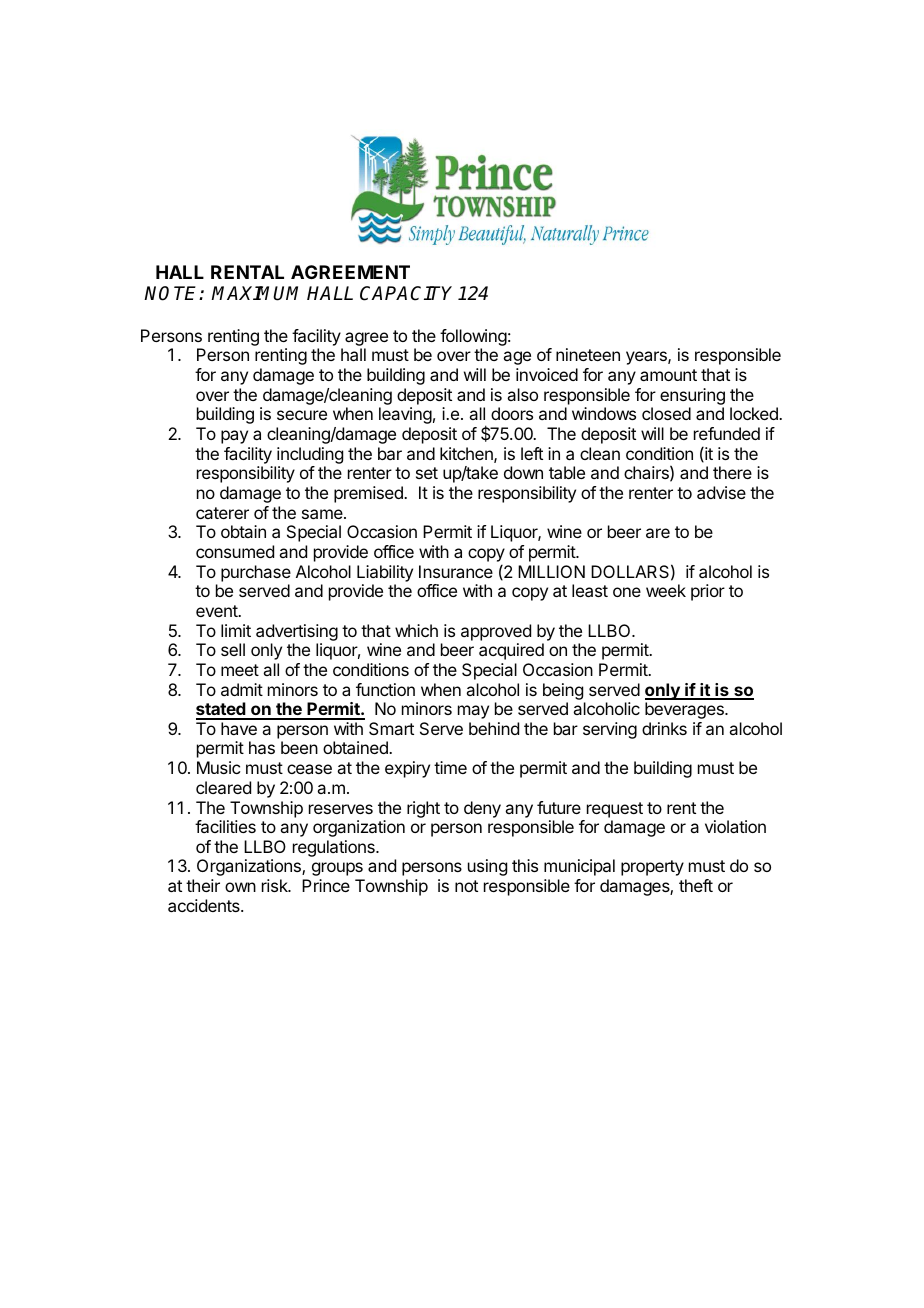 Image resolution: width=924 pixels, height=1308 pixels. Describe the element at coordinates (235, 551) in the screenshot. I see `consumed` at that location.
